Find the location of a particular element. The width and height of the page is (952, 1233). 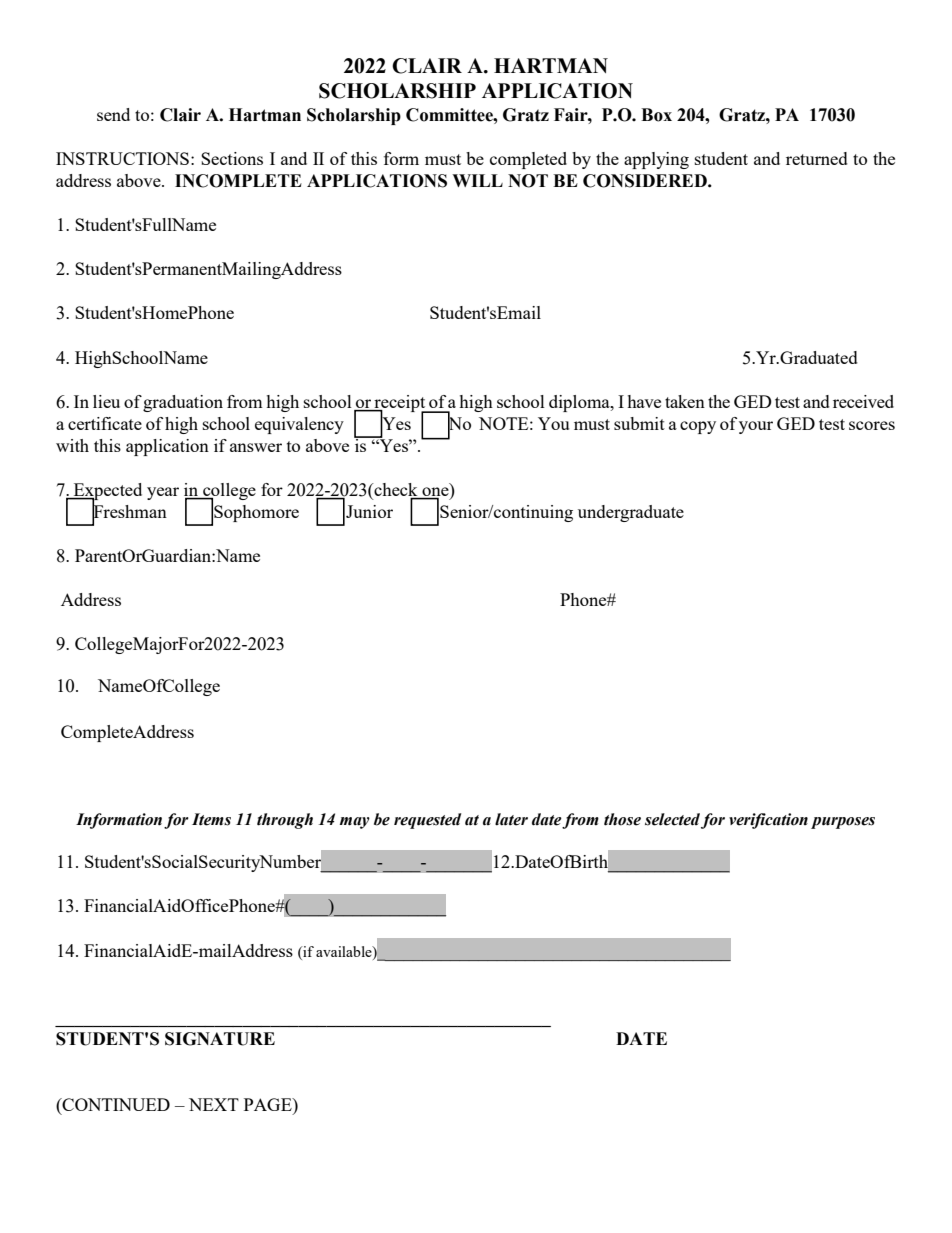

returned is located at coordinates (817, 158).
